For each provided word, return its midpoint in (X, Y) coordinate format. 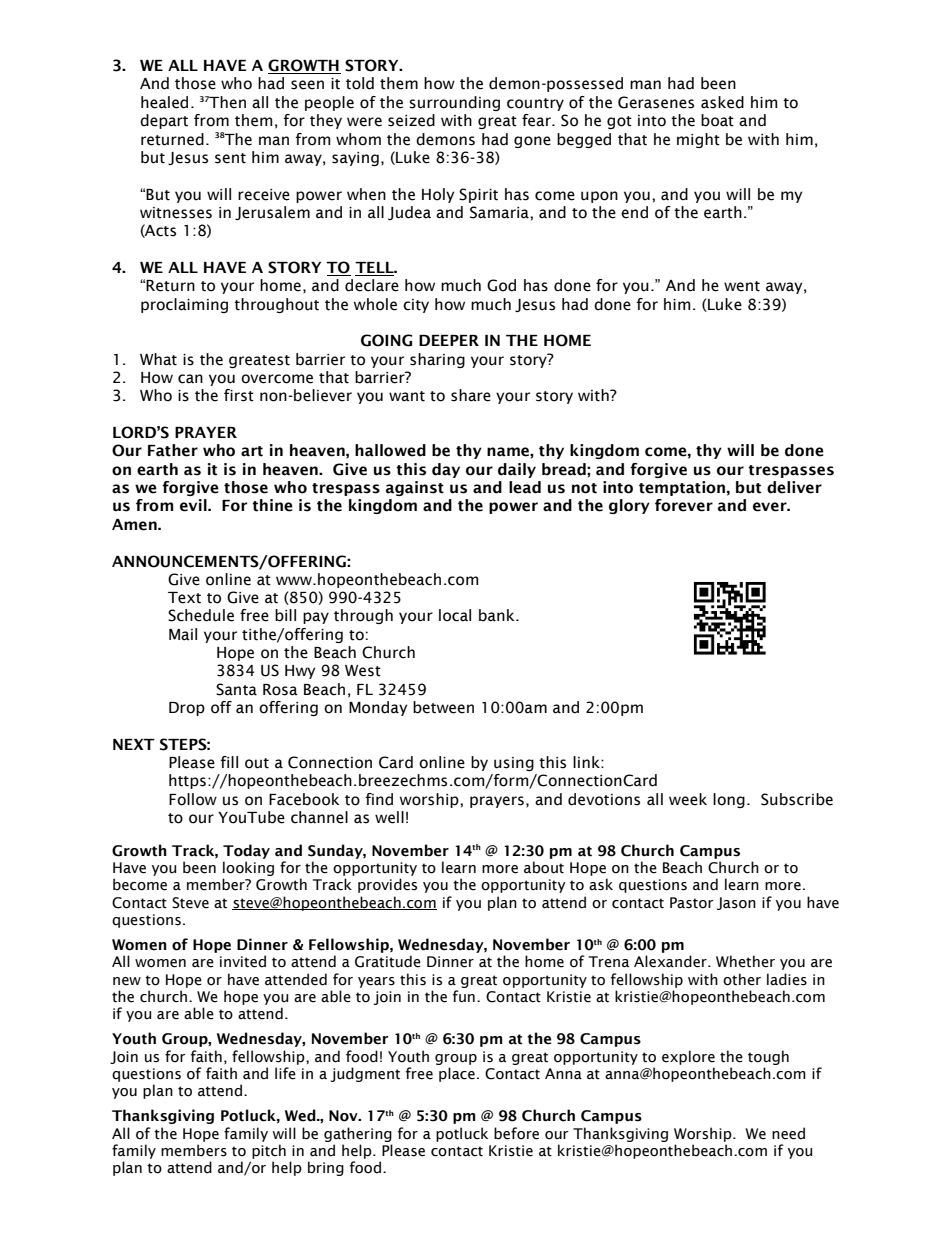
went (742, 286)
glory (629, 506)
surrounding (454, 103)
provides (387, 885)
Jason (736, 903)
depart (164, 121)
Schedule (201, 615)
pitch (269, 1151)
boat (717, 120)
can (190, 379)
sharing (437, 360)
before (516, 1133)
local (455, 615)
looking (248, 868)
